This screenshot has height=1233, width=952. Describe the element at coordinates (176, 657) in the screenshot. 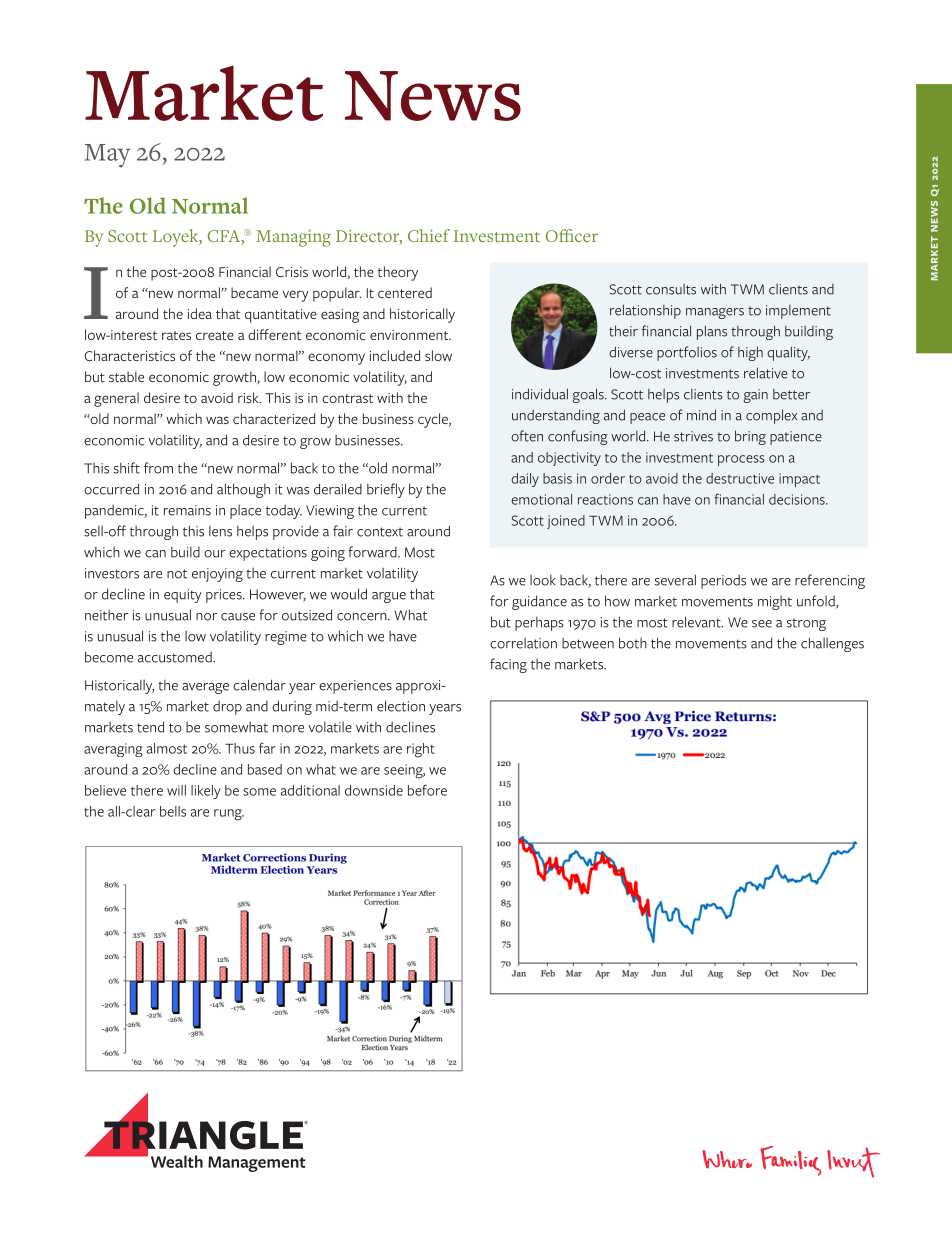

I see `accustomed` at that location.
